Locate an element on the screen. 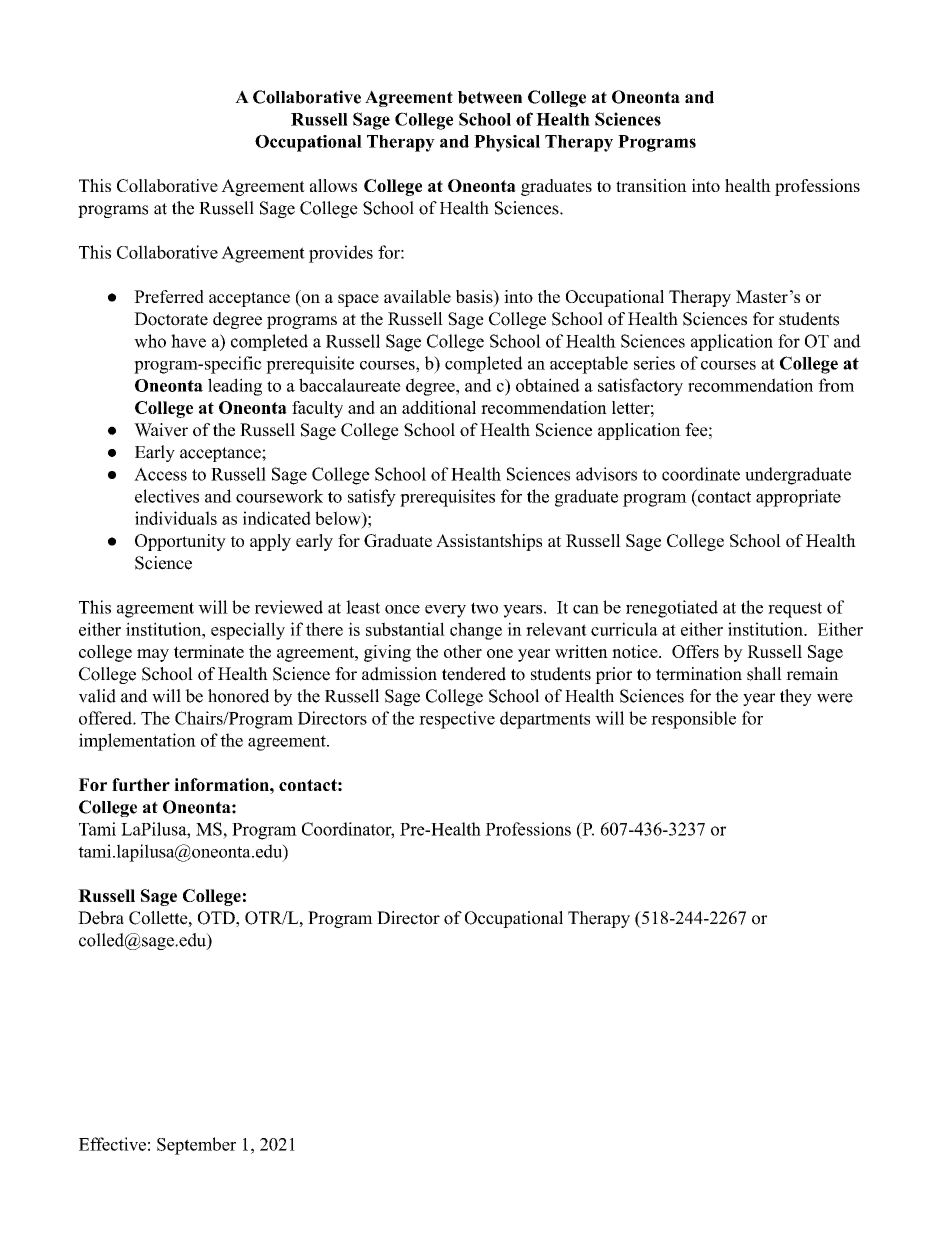  additional is located at coordinates (439, 407).
